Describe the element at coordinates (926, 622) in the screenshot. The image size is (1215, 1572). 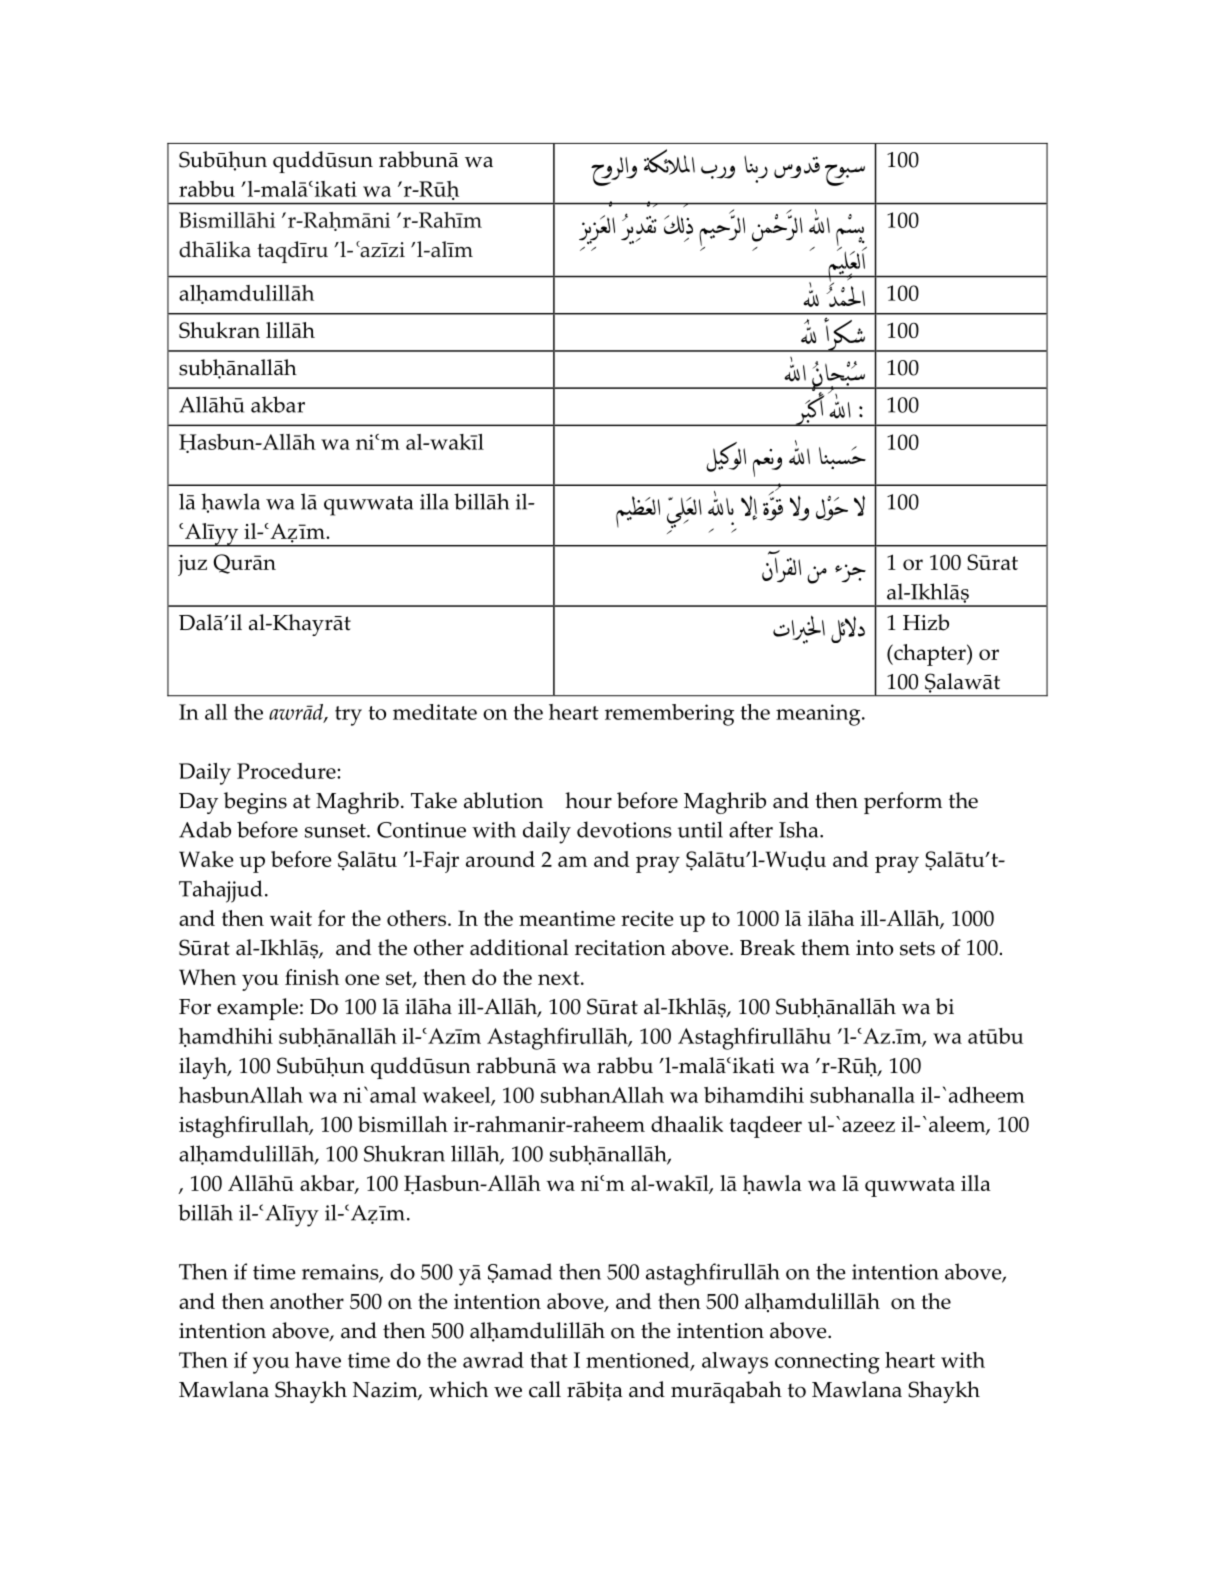
I see `Hizb` at that location.
